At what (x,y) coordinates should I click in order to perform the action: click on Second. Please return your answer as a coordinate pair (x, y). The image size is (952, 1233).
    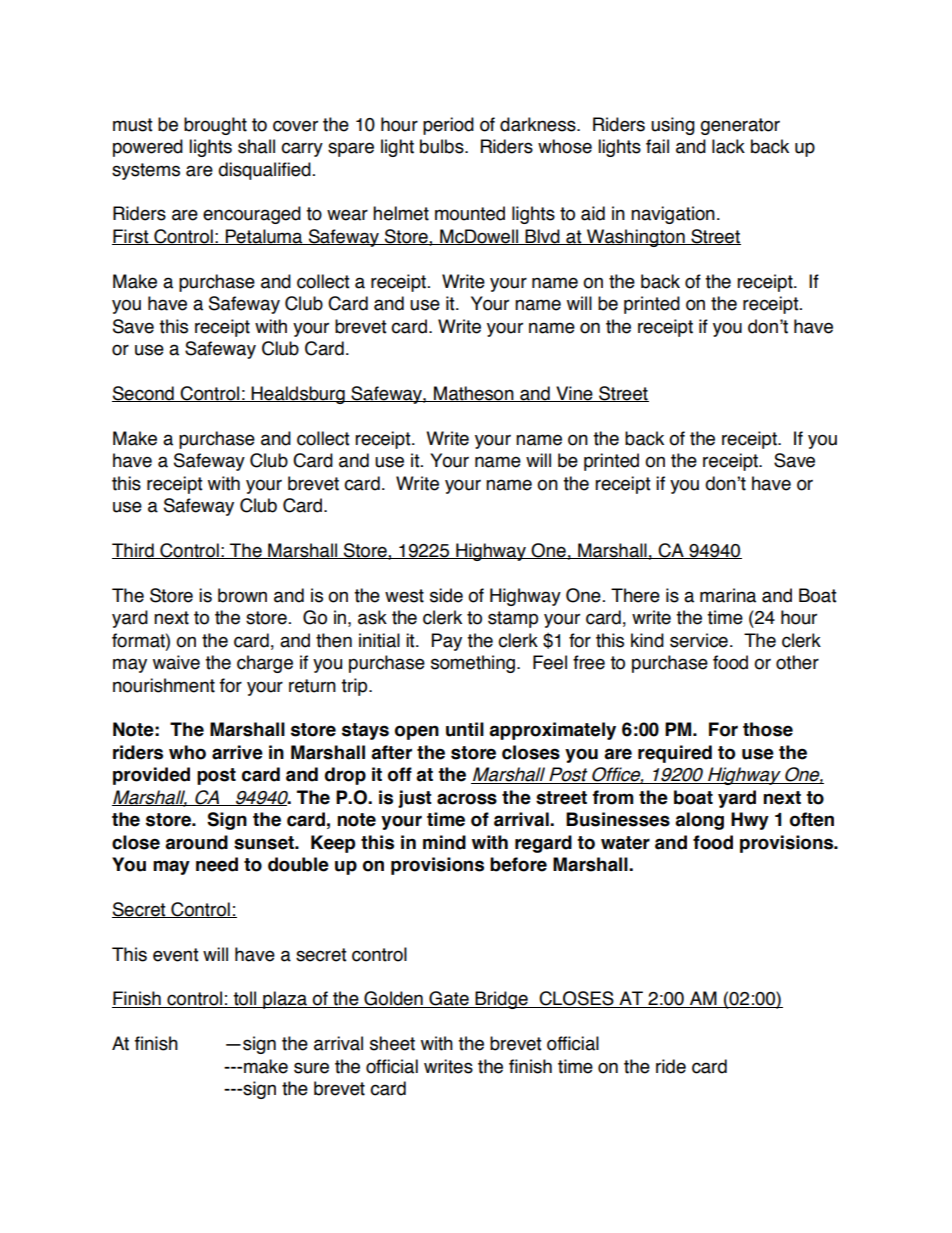
    Looking at the image, I should click on (144, 394).
